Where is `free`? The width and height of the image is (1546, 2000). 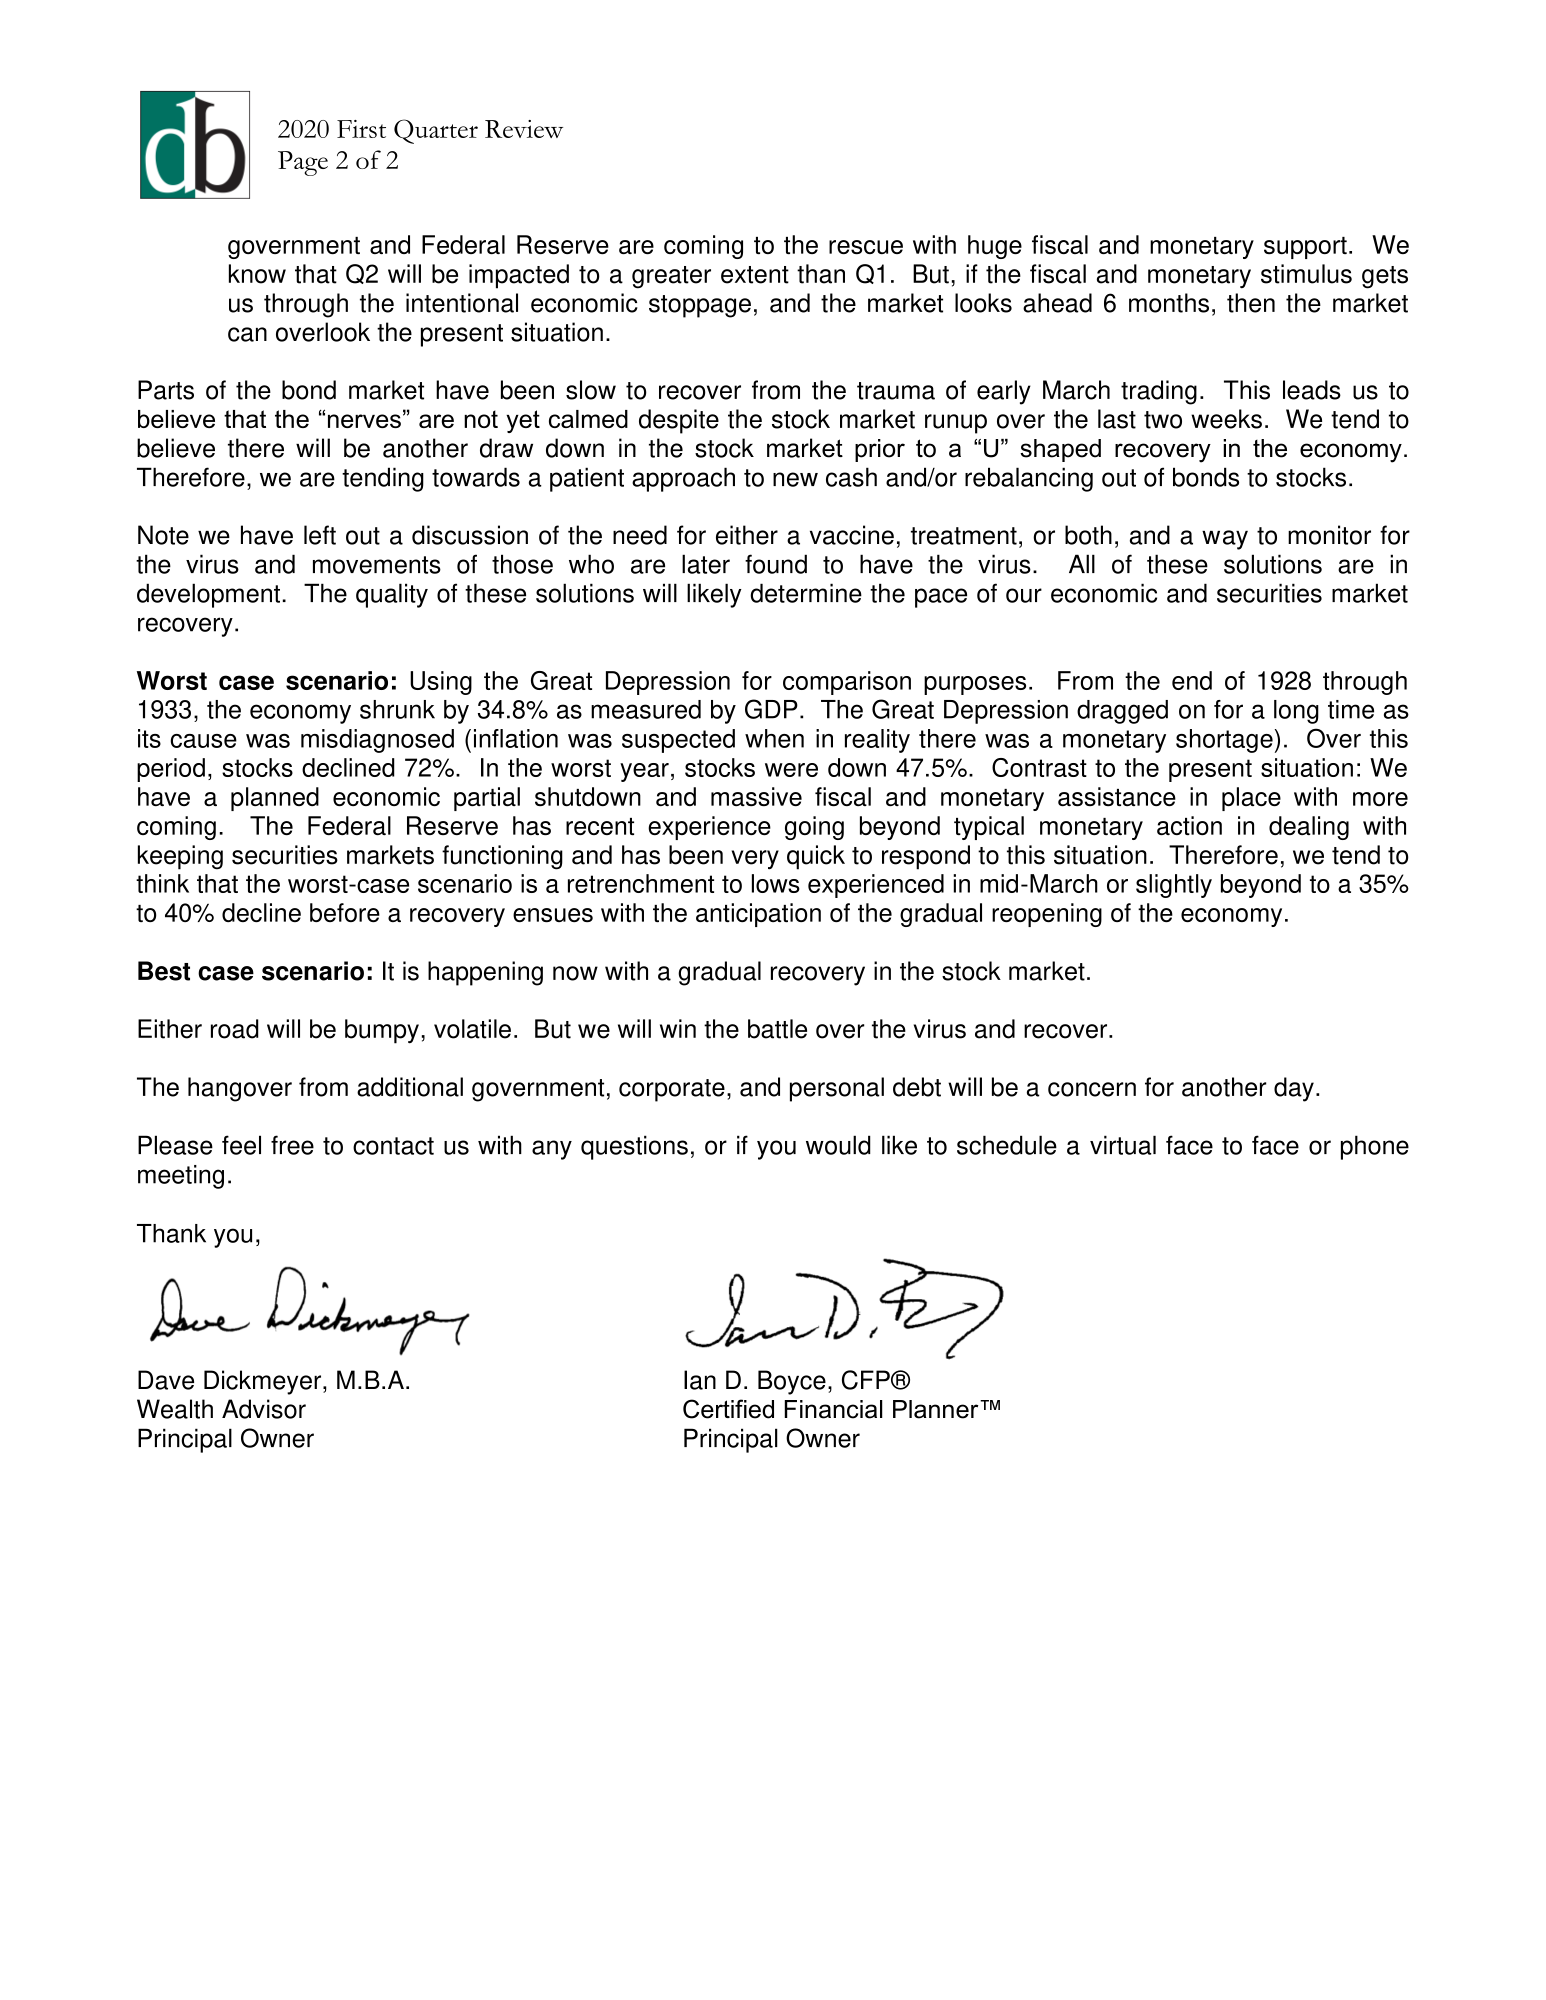 free is located at coordinates (292, 1145).
